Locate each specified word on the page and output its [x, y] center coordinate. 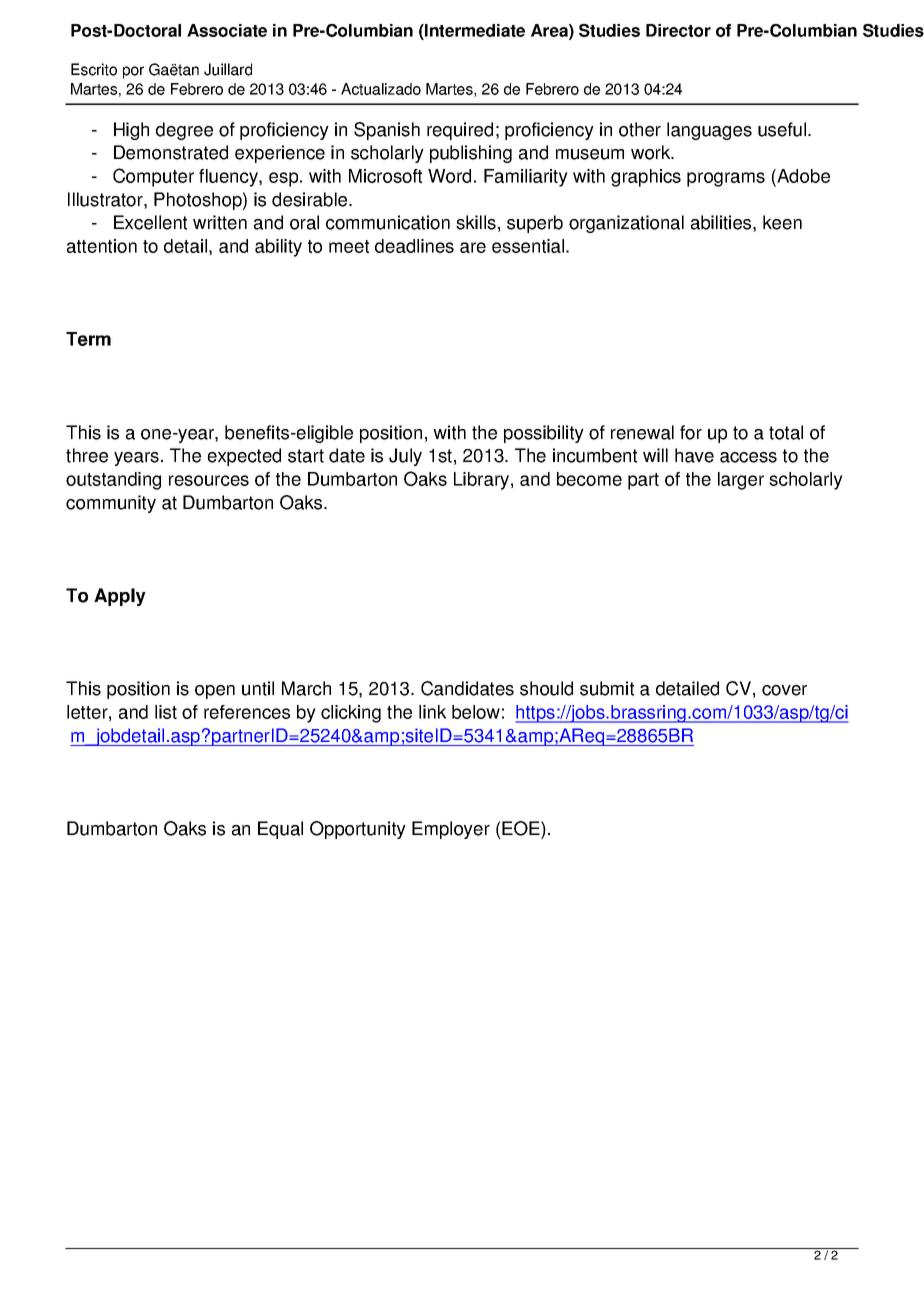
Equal [280, 830]
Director [678, 30]
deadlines [414, 246]
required [460, 131]
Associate [227, 30]
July [405, 457]
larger [741, 481]
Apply [120, 597]
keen [782, 222]
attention [102, 246]
